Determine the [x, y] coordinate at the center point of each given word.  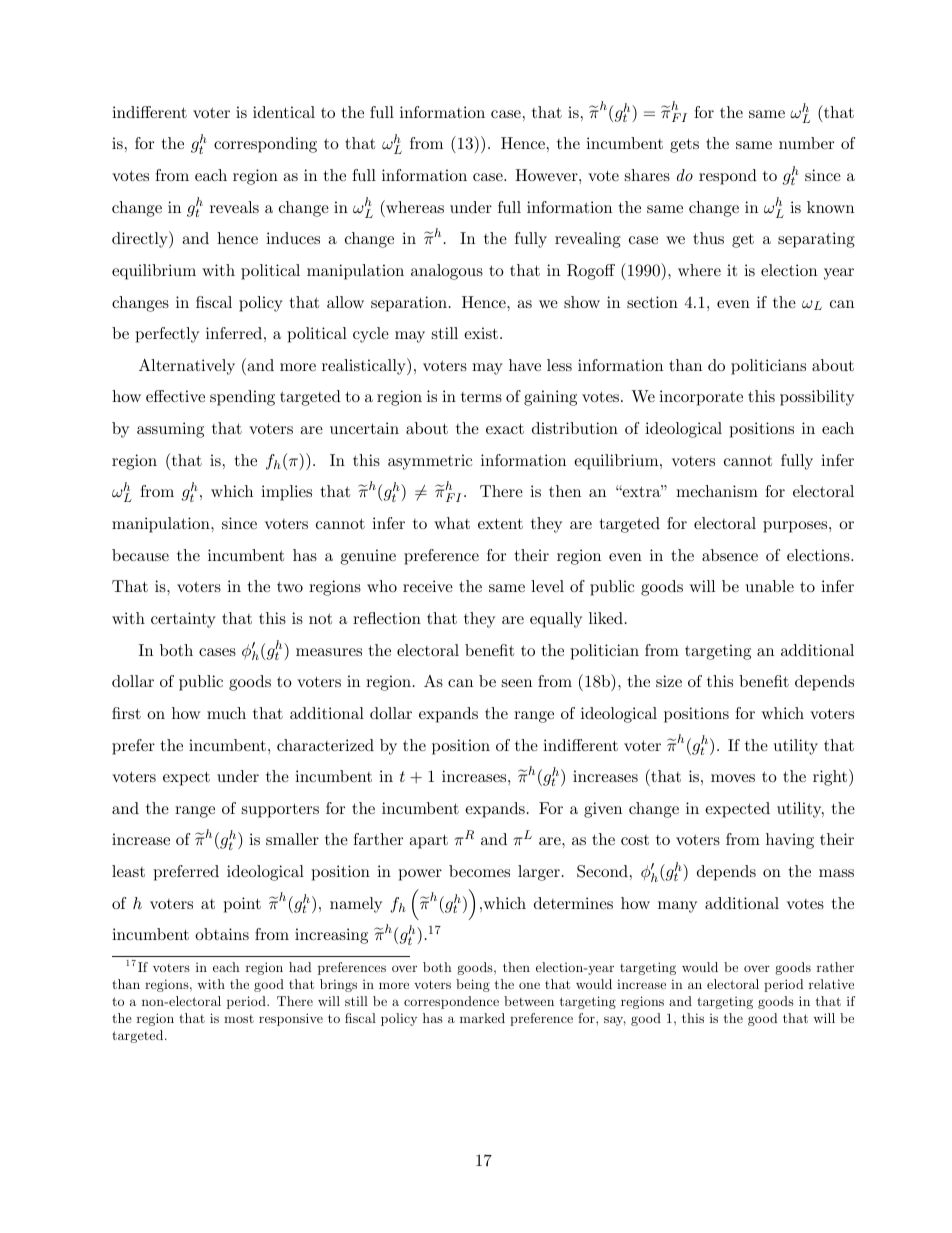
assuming [170, 430]
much [226, 713]
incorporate [701, 398]
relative [831, 984]
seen [517, 683]
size [669, 681]
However [547, 175]
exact [505, 428]
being [473, 985]
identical [284, 112]
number [806, 143]
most [239, 1019]
